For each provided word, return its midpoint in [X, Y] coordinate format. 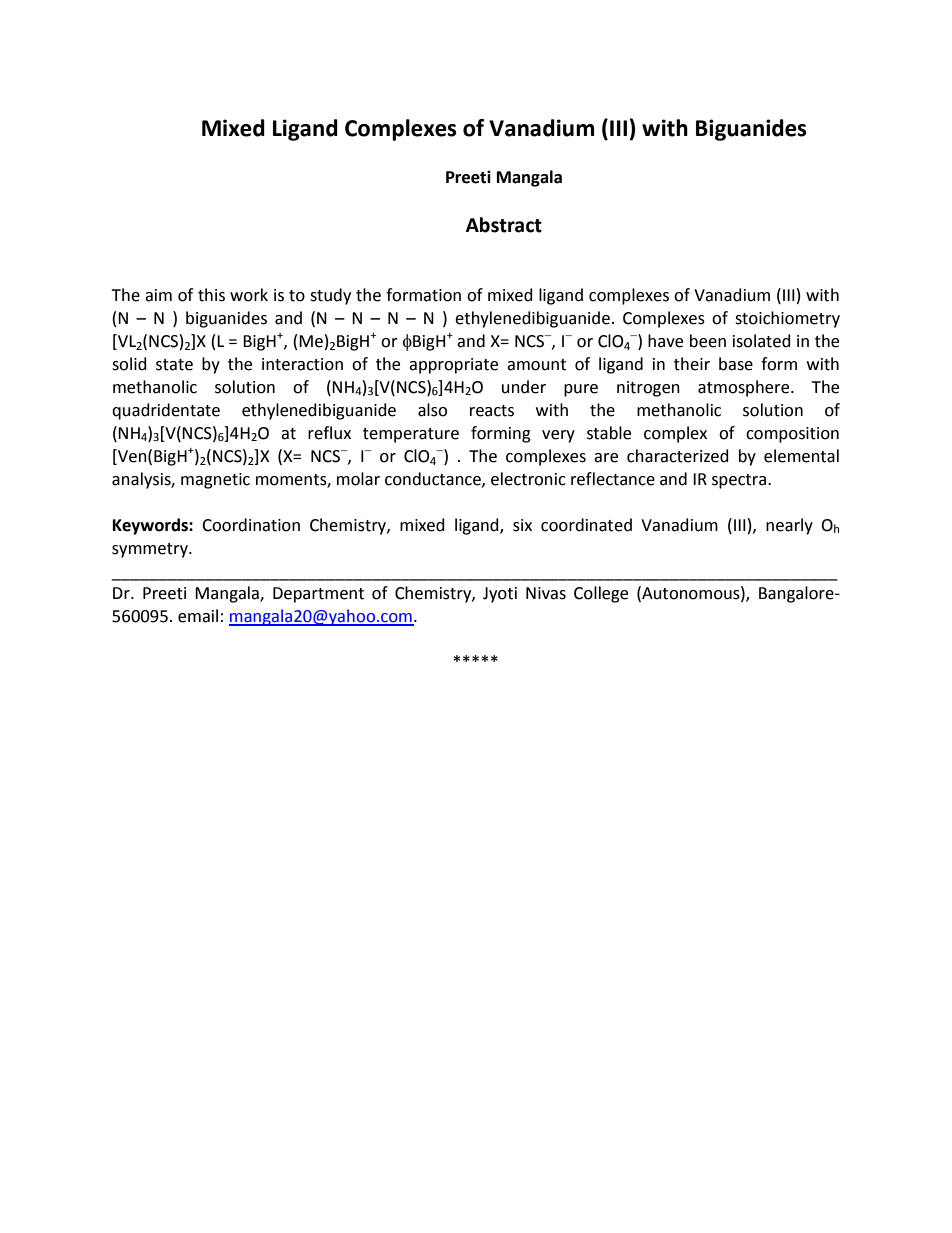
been [708, 341]
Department [318, 595]
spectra [739, 481]
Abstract [504, 225]
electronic [528, 479]
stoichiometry [787, 319]
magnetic [215, 481]
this [211, 295]
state [174, 365]
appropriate [453, 366]
